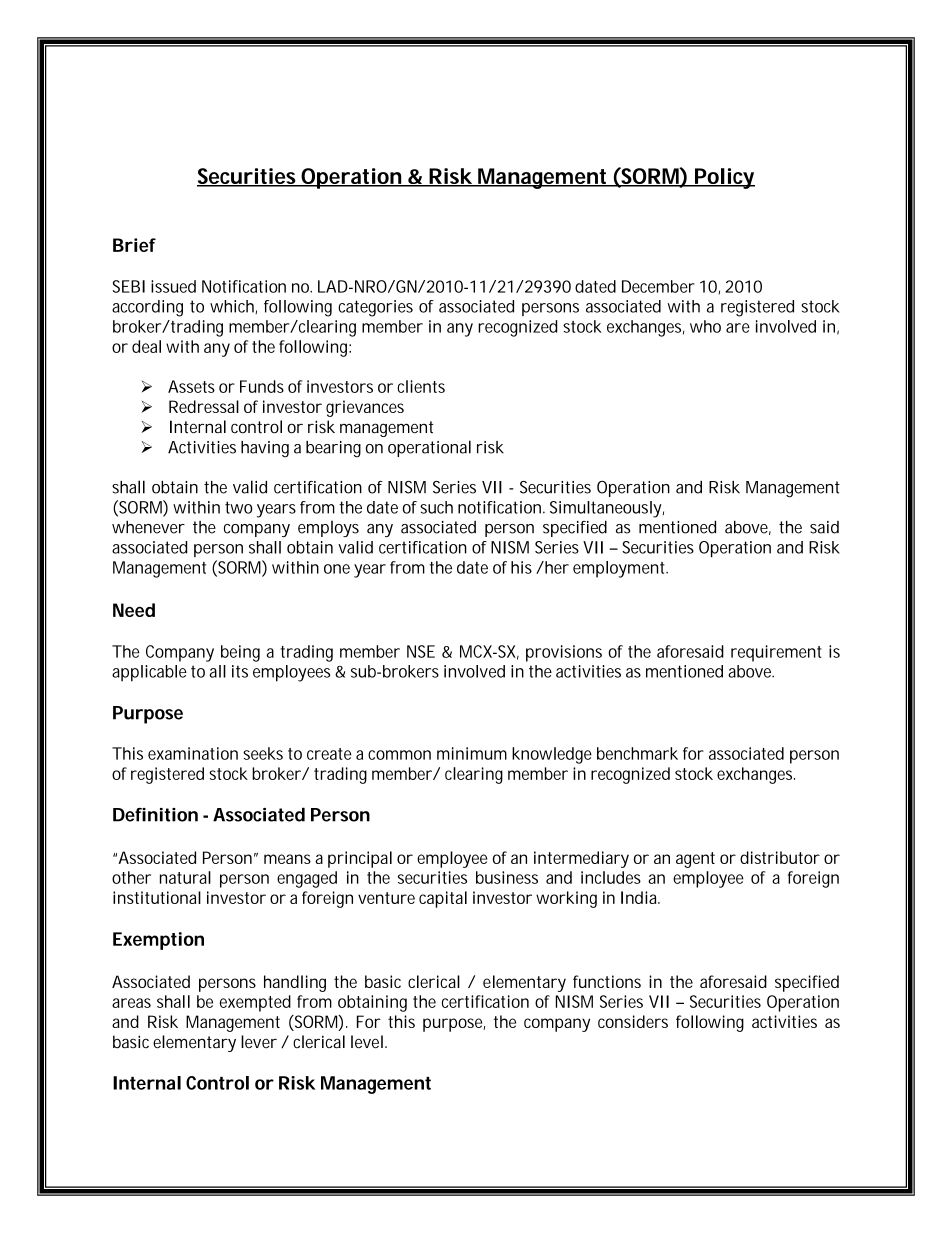 The width and height of the screenshot is (952, 1233). I want to click on Need, so click(134, 610).
